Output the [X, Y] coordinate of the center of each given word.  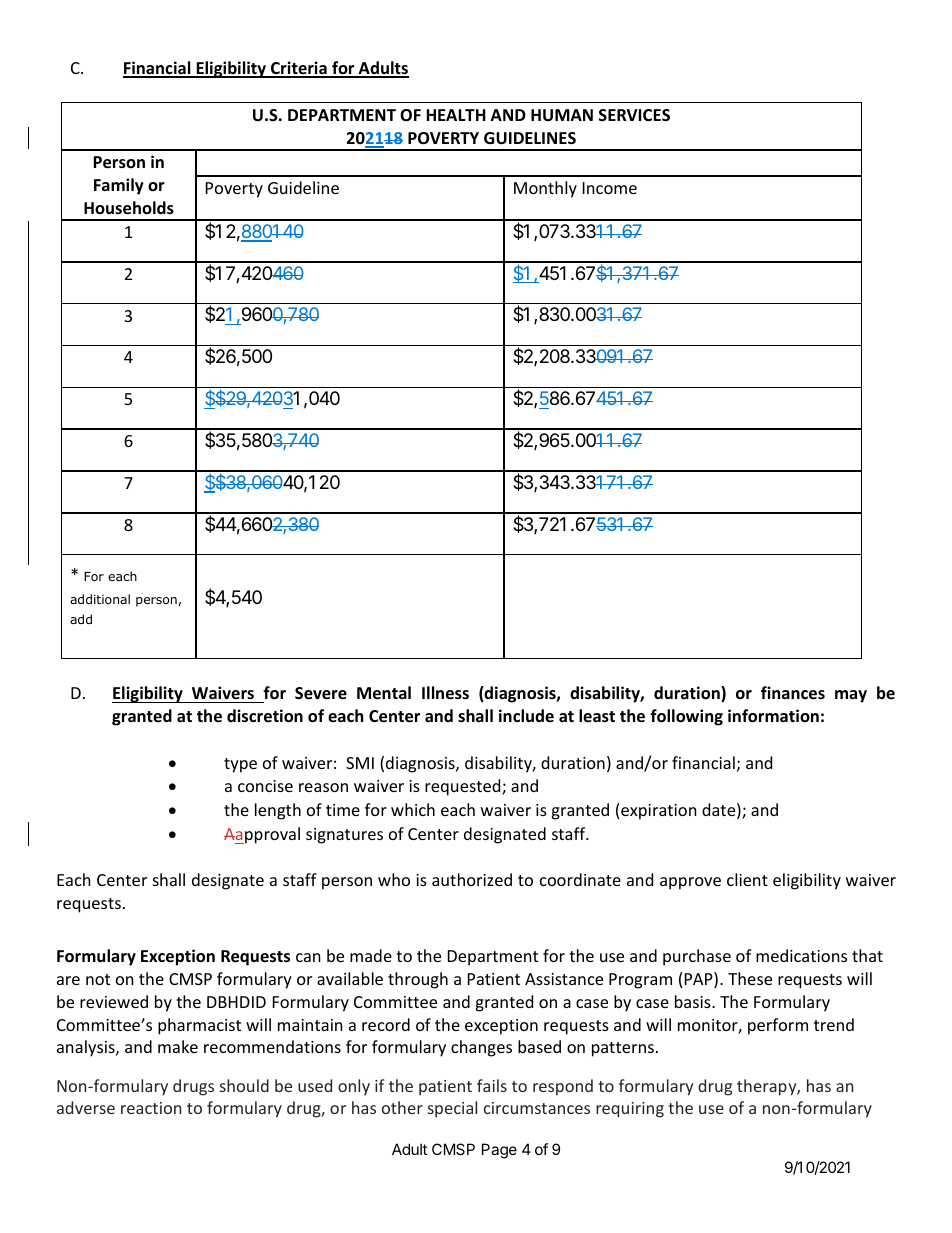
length [278, 811]
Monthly [545, 189]
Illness [445, 693]
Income [610, 188]
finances [793, 693]
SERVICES [634, 115]
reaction [151, 1108]
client [747, 879]
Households [129, 208]
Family [119, 186]
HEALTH [456, 115]
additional [100, 599]
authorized [472, 879]
